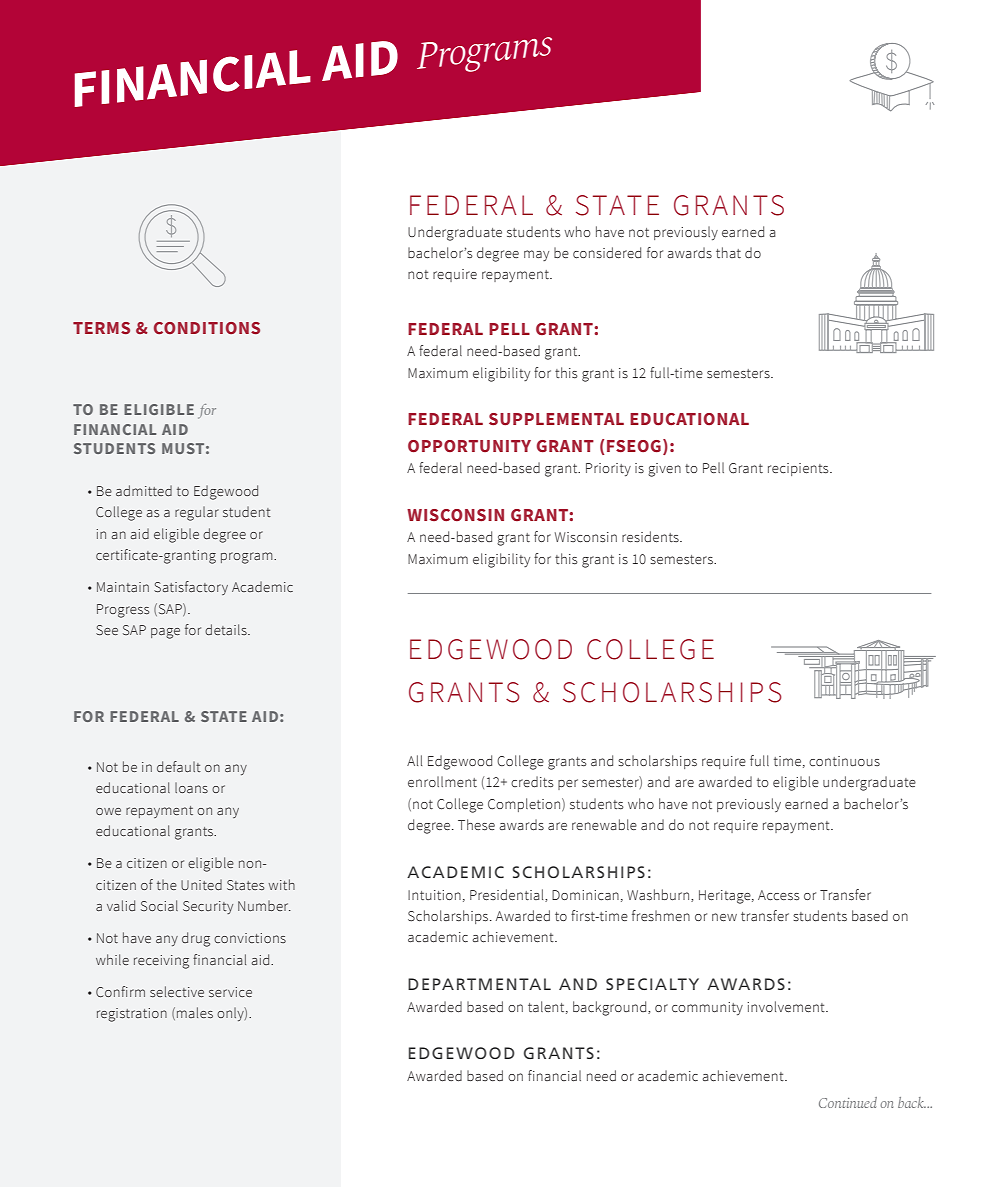 This page has height=1187, width=1008. I want to click on Continued, so click(848, 1102).
